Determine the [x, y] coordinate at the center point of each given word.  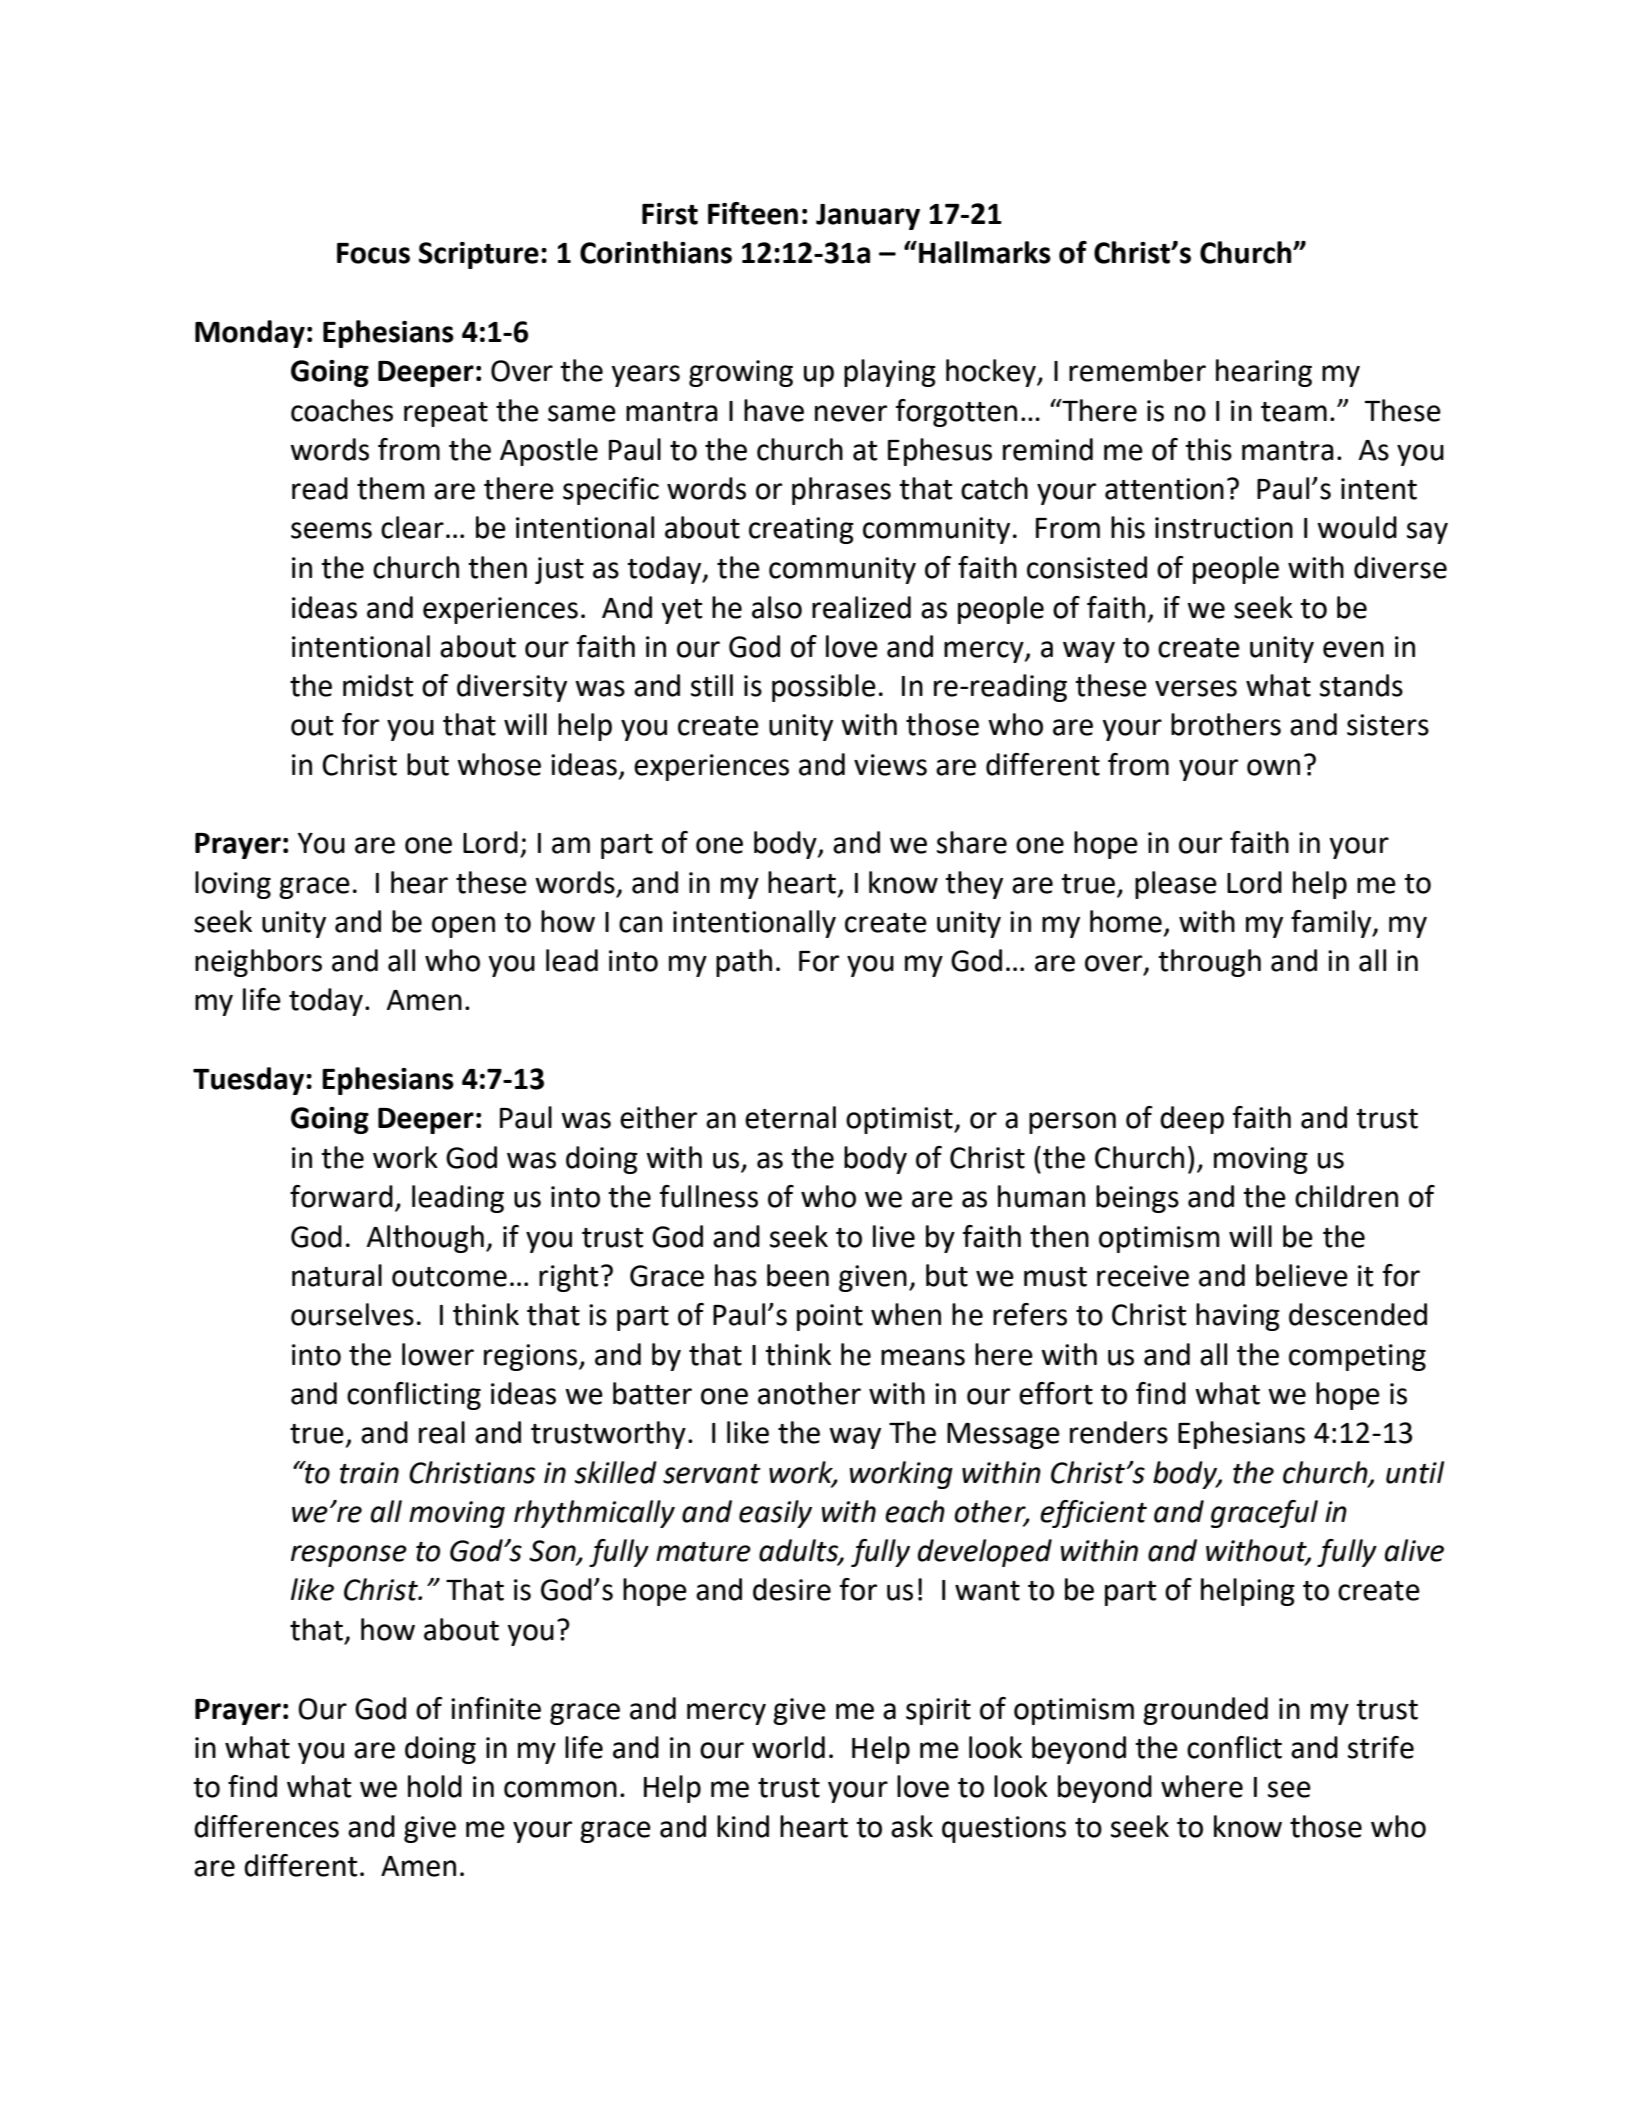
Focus [373, 253]
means [923, 1357]
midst [378, 685]
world [788, 1747]
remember [1137, 370]
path [744, 963]
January [868, 217]
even [1353, 649]
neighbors [258, 963]
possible [824, 688]
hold [435, 1786]
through [1209, 963]
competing [1357, 1357]
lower [438, 1354]
